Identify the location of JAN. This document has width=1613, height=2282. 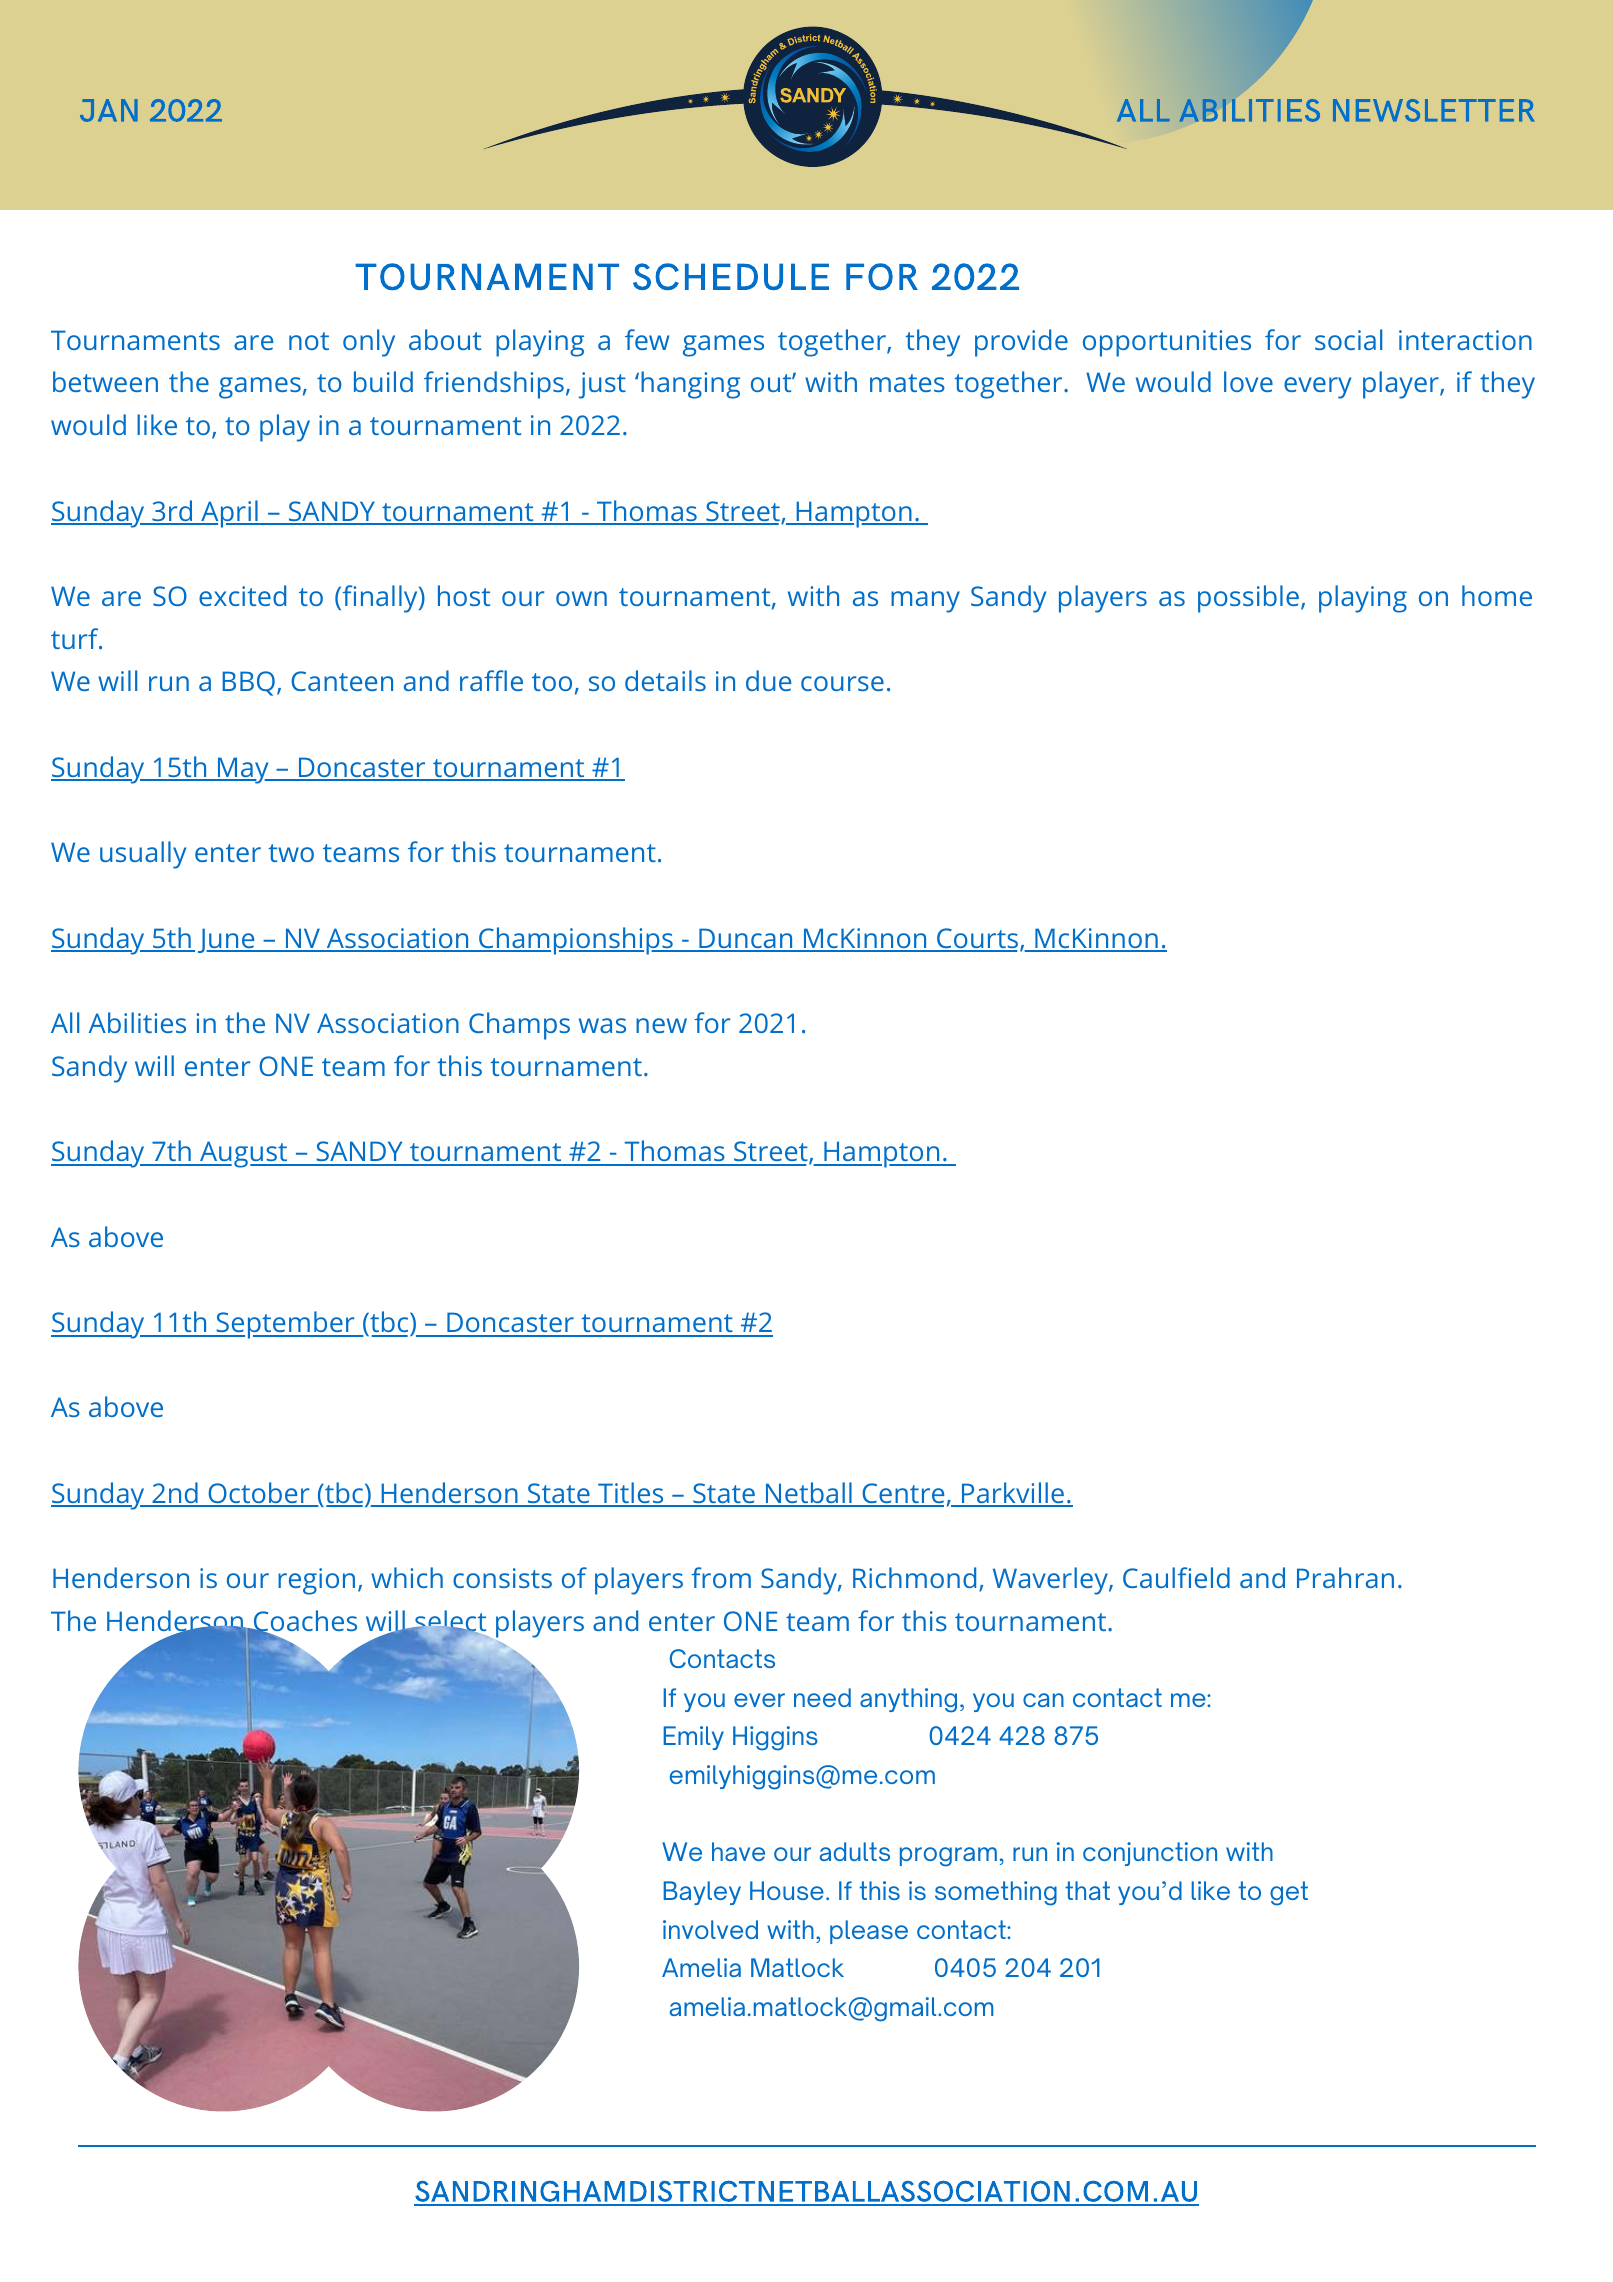
(109, 110).
